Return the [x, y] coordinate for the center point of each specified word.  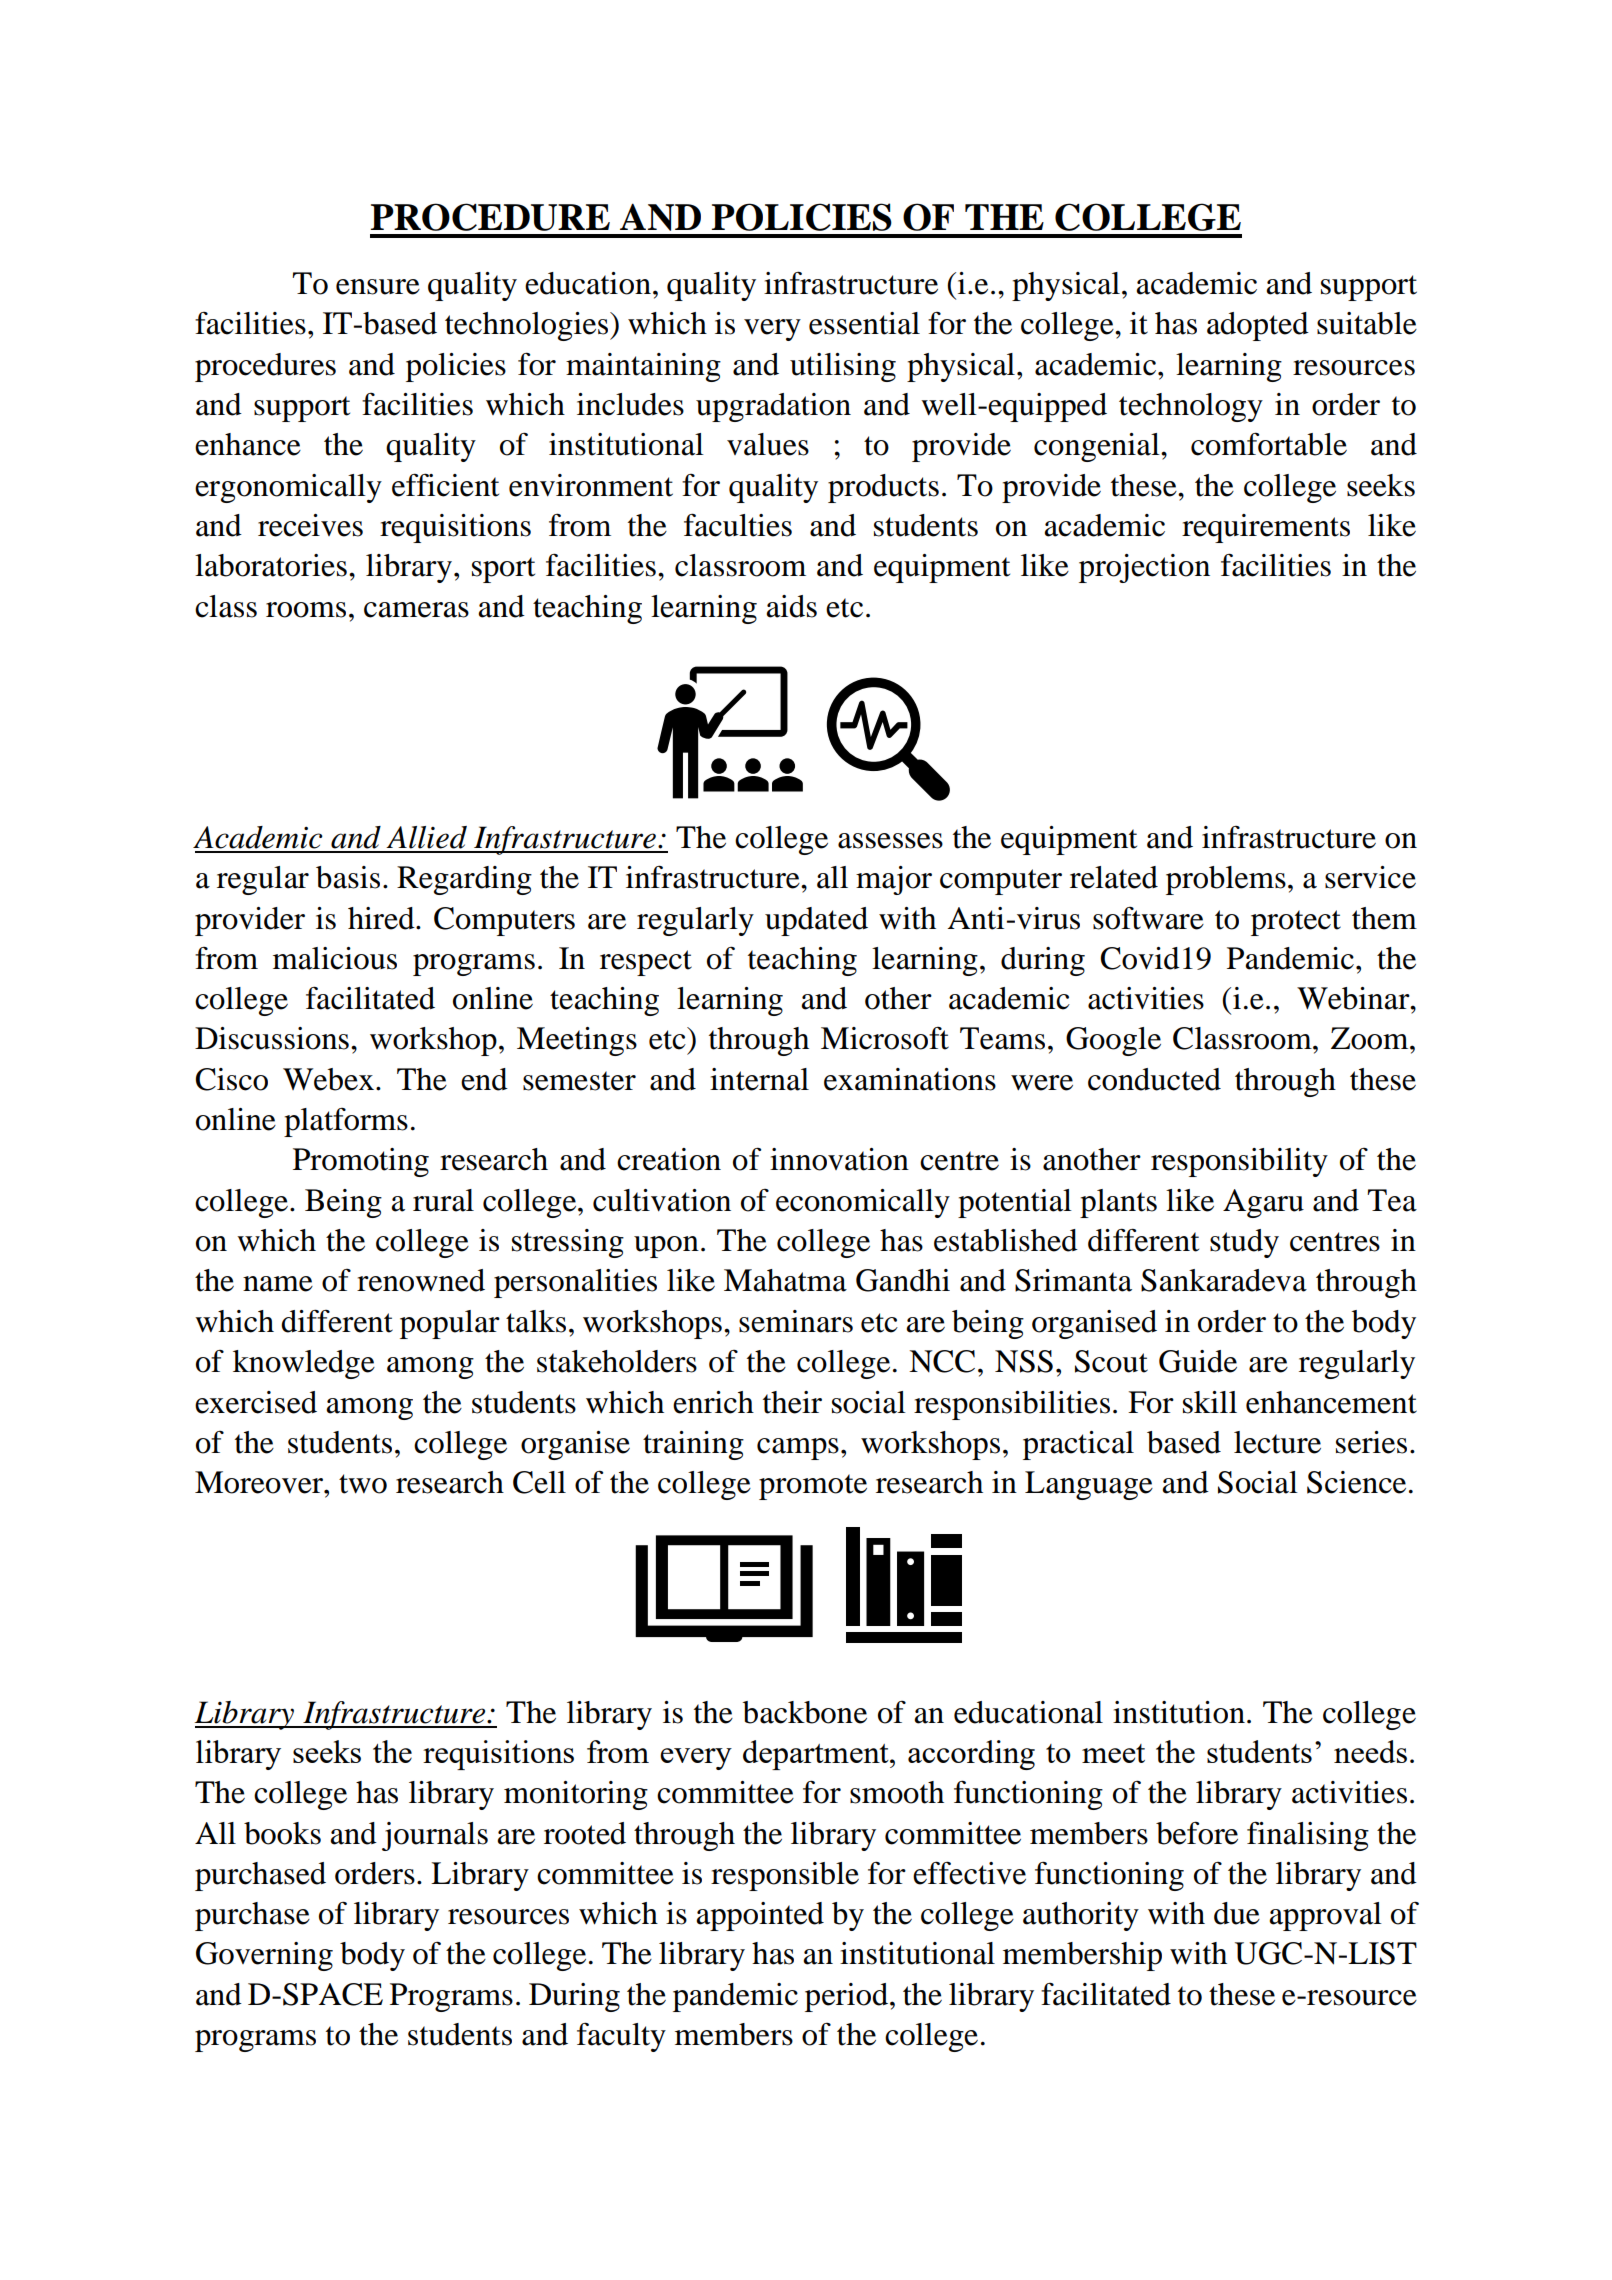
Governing [264, 1956]
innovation [839, 1159]
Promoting [361, 1162]
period [846, 1997]
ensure [378, 287]
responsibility [1239, 1162]
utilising [843, 367]
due [1237, 1913]
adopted [1258, 326]
